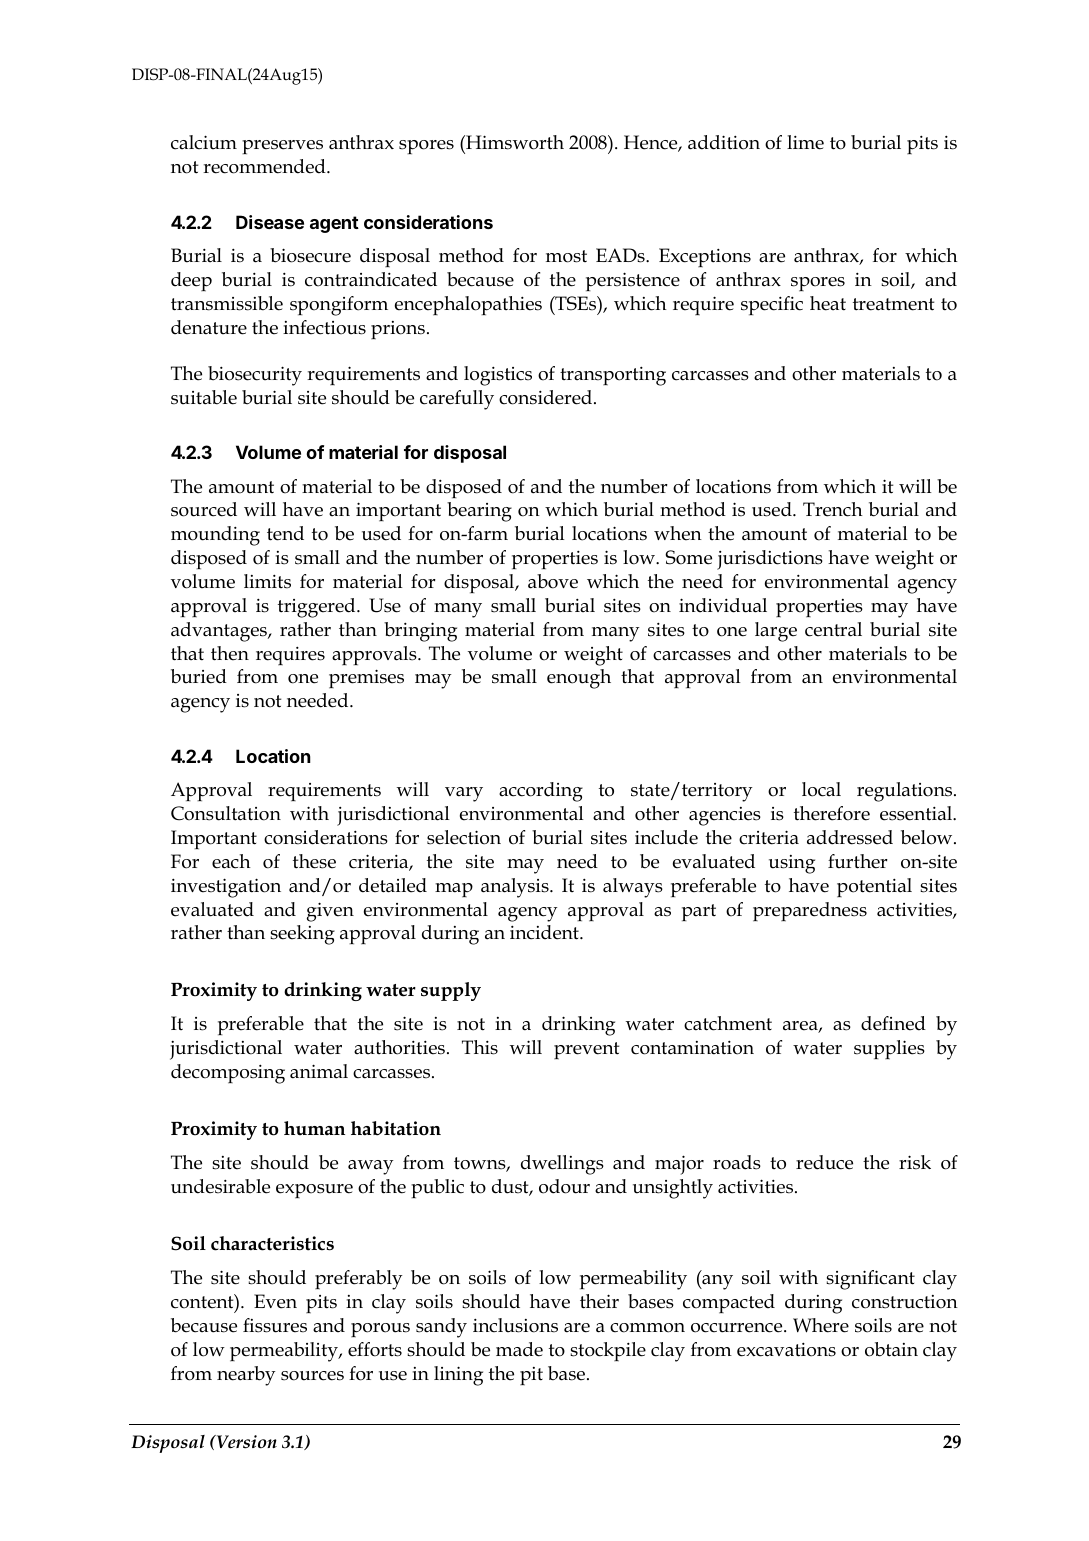  Describe the element at coordinates (893, 1023) in the page. I see `defined` at that location.
